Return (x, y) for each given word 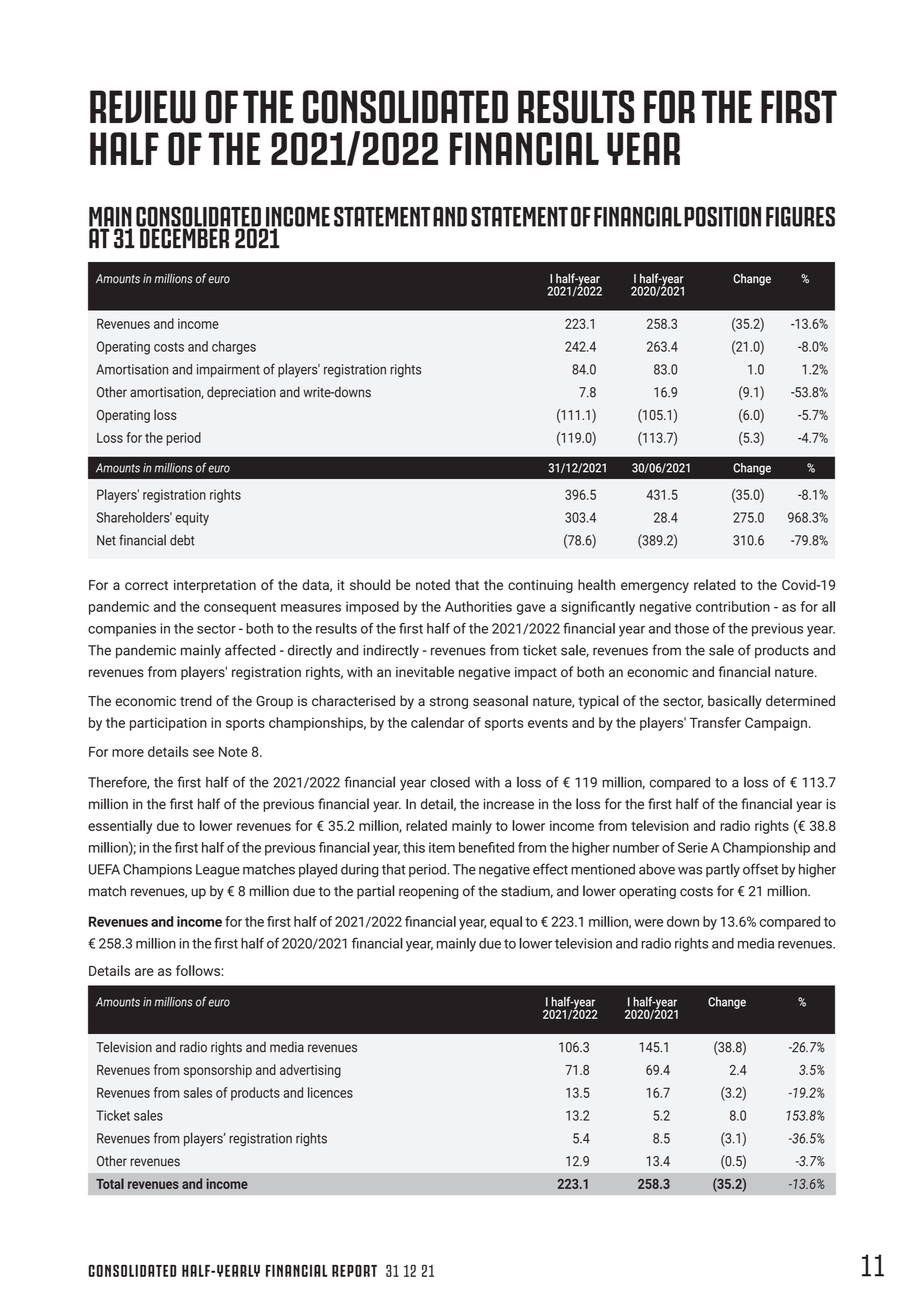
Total (110, 1183)
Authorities (478, 606)
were (648, 923)
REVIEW (143, 107)
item (442, 847)
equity (192, 519)
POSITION (722, 216)
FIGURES (800, 216)
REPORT (354, 1271)
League (218, 871)
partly (723, 870)
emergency (655, 587)
